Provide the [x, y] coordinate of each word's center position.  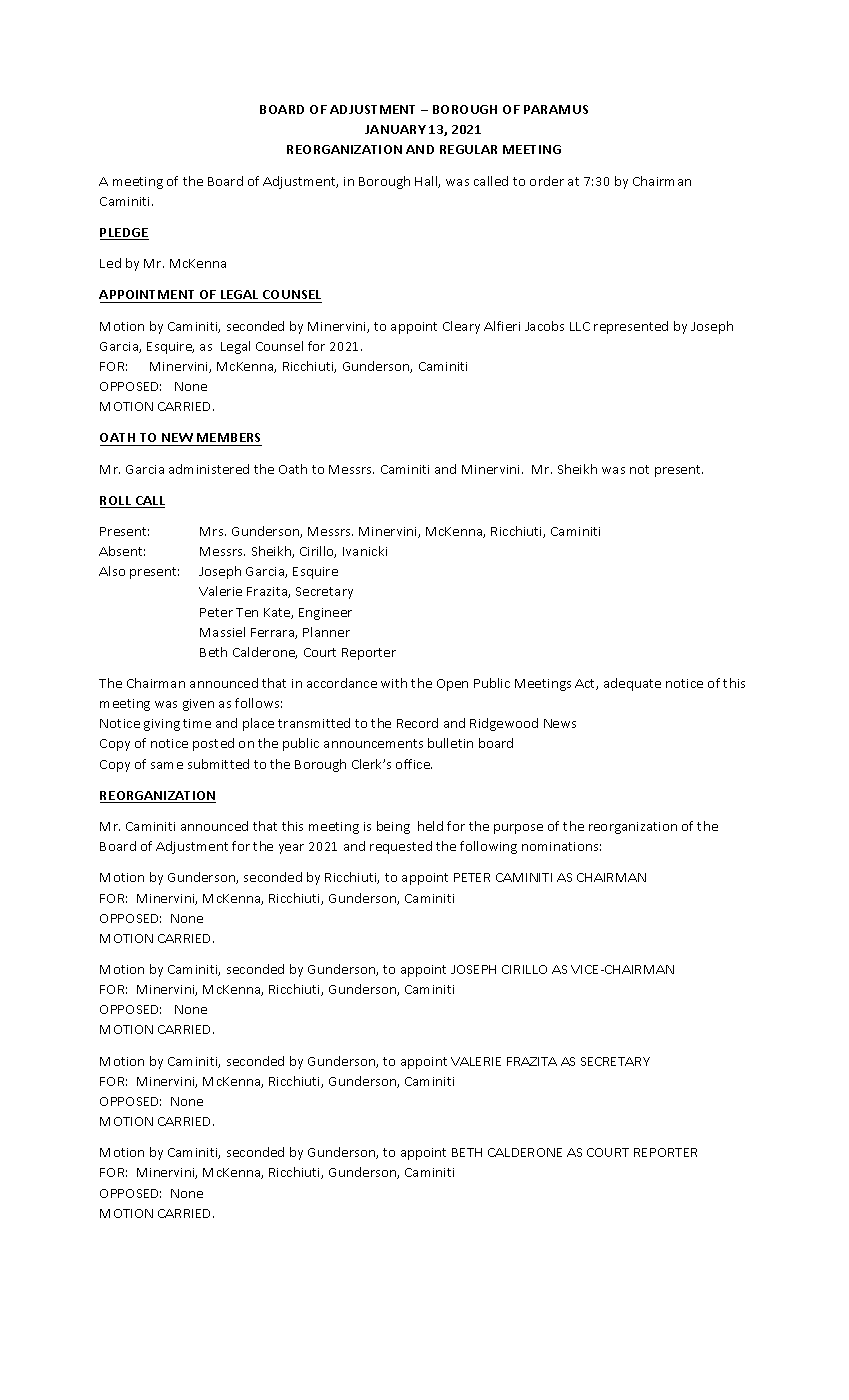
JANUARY [395, 129]
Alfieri [502, 326]
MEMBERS [228, 439]
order [547, 181]
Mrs [213, 531]
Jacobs [544, 326]
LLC [580, 326]
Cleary [461, 327]
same [167, 765]
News [560, 723]
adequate [632, 684]
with [394, 683]
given [198, 705]
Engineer [325, 614]
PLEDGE [124, 234]
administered [209, 469]
